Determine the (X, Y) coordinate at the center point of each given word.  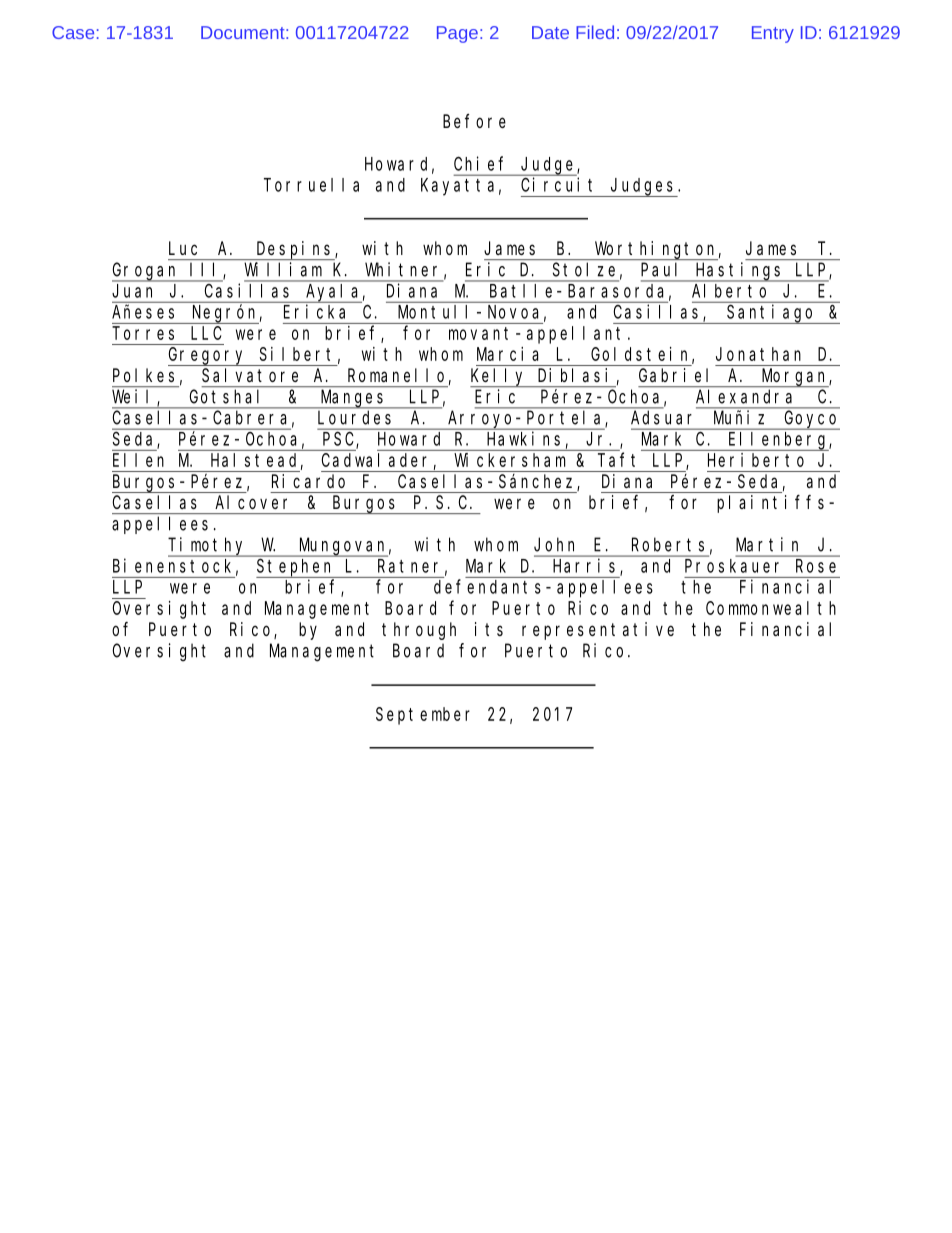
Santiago (771, 314)
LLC (206, 333)
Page (457, 34)
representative (598, 631)
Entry (773, 34)
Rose (816, 566)
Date (550, 32)
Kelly (499, 377)
